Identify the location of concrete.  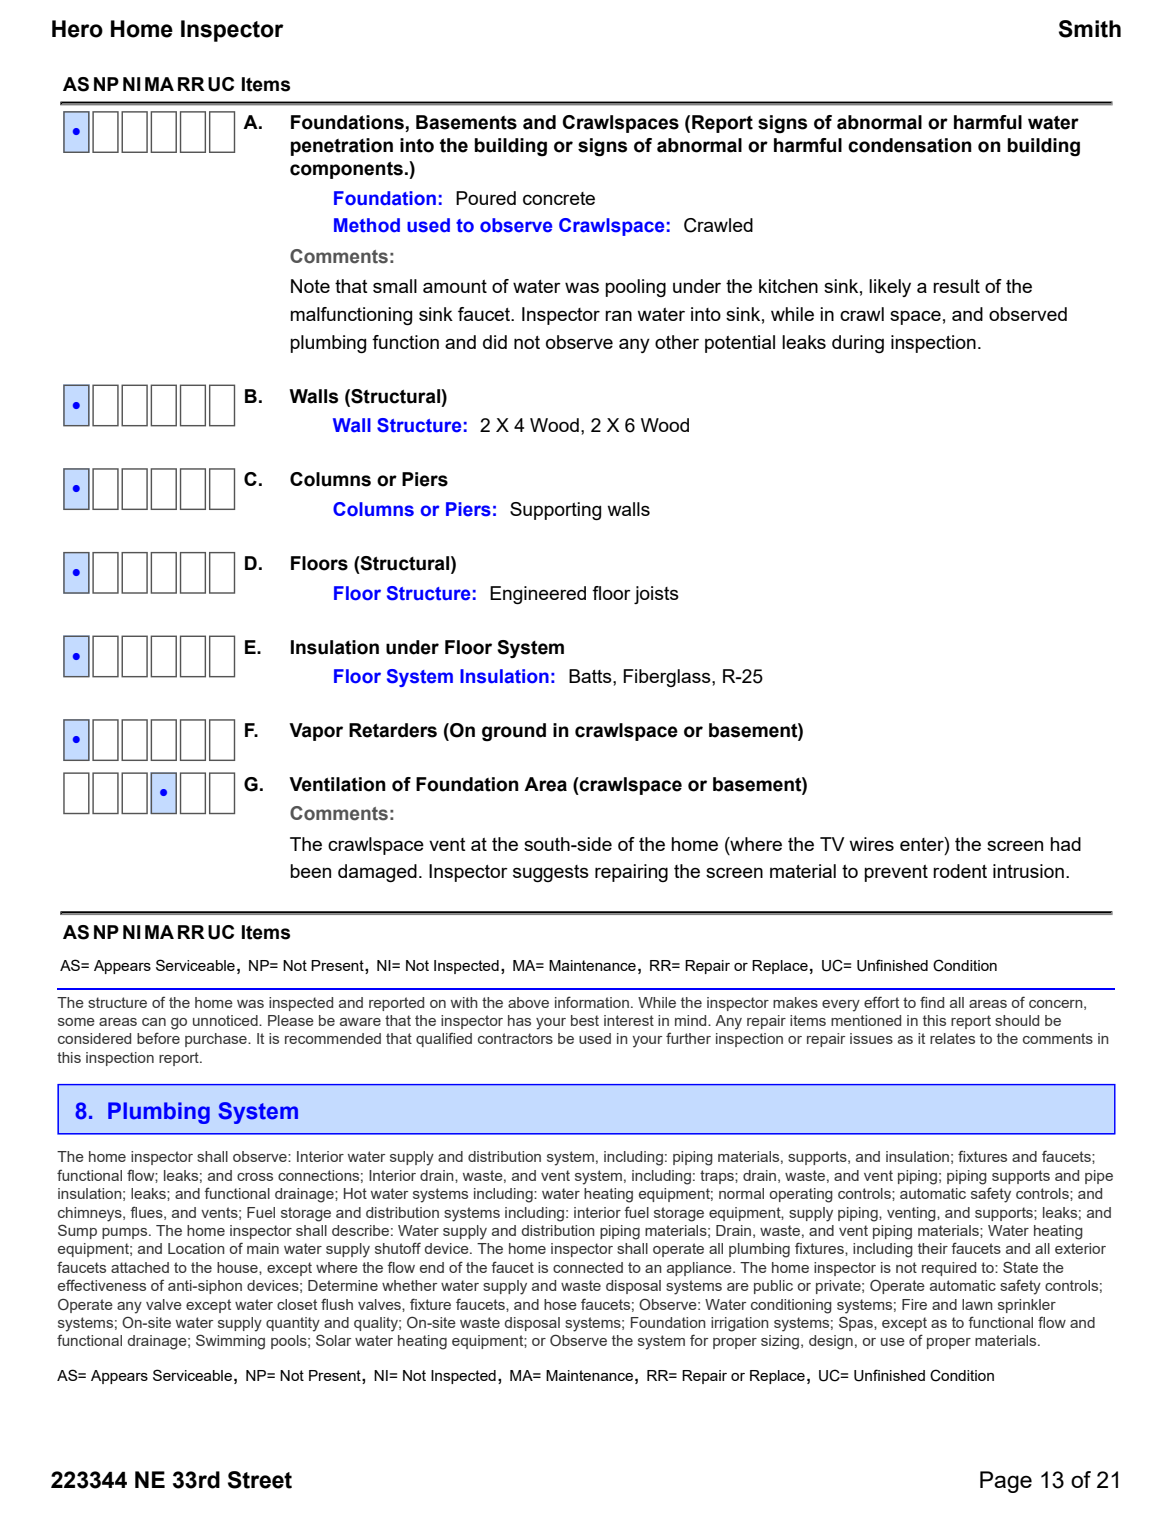
(559, 198).
